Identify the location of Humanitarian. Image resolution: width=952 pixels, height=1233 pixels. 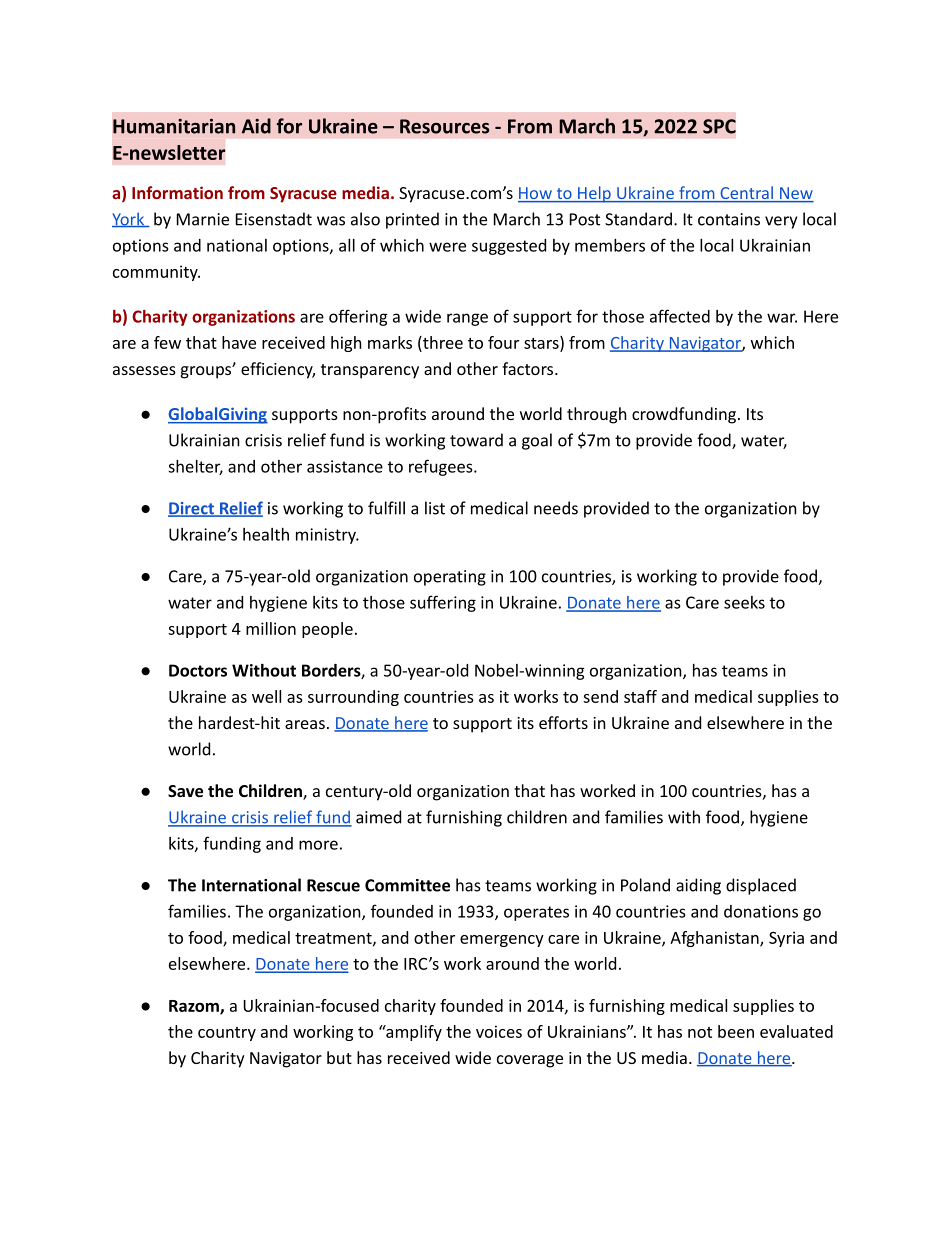
(174, 126).
